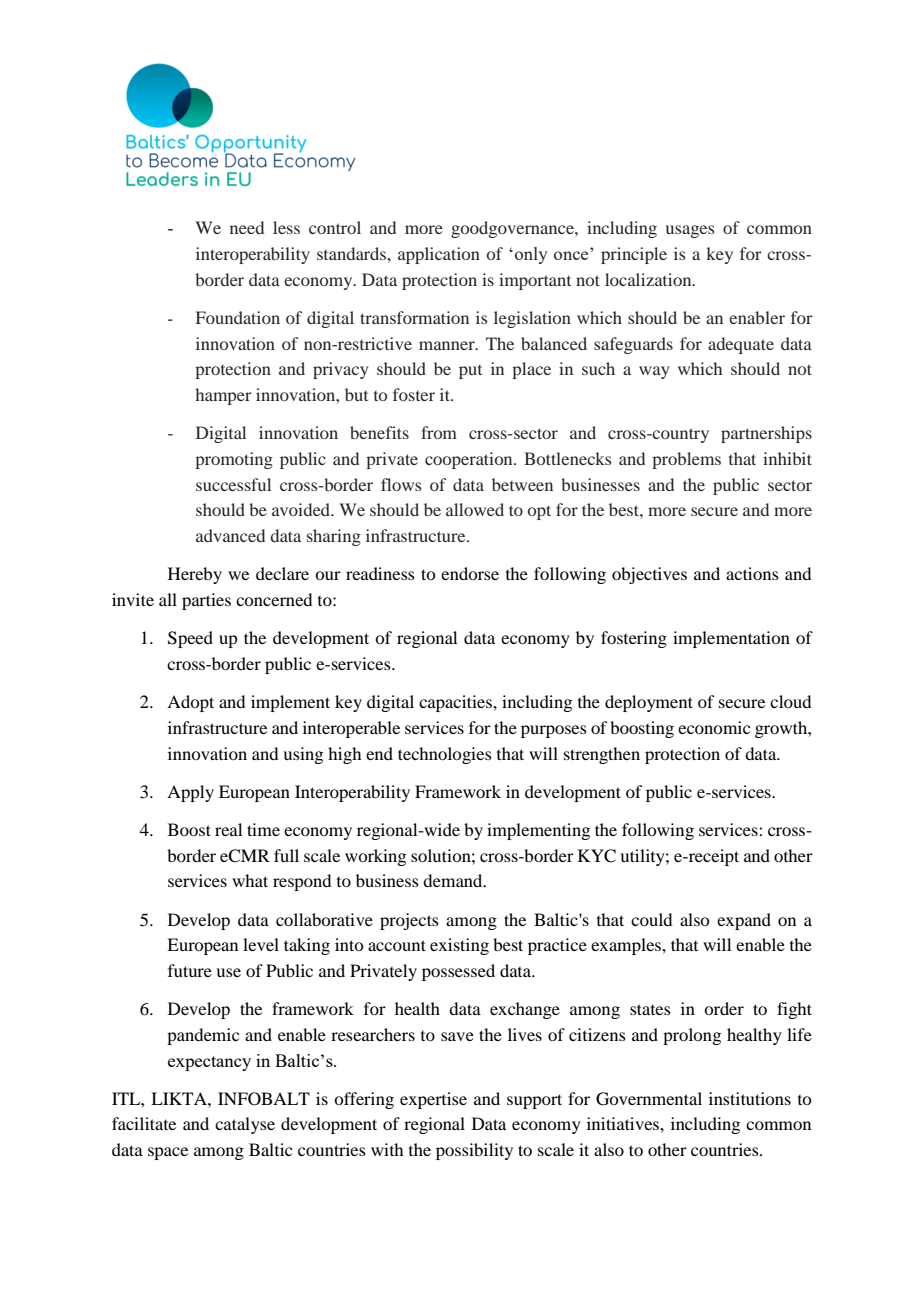 This screenshot has height=1308, width=924. What do you see at coordinates (454, 880) in the screenshot?
I see `demand` at bounding box center [454, 880].
